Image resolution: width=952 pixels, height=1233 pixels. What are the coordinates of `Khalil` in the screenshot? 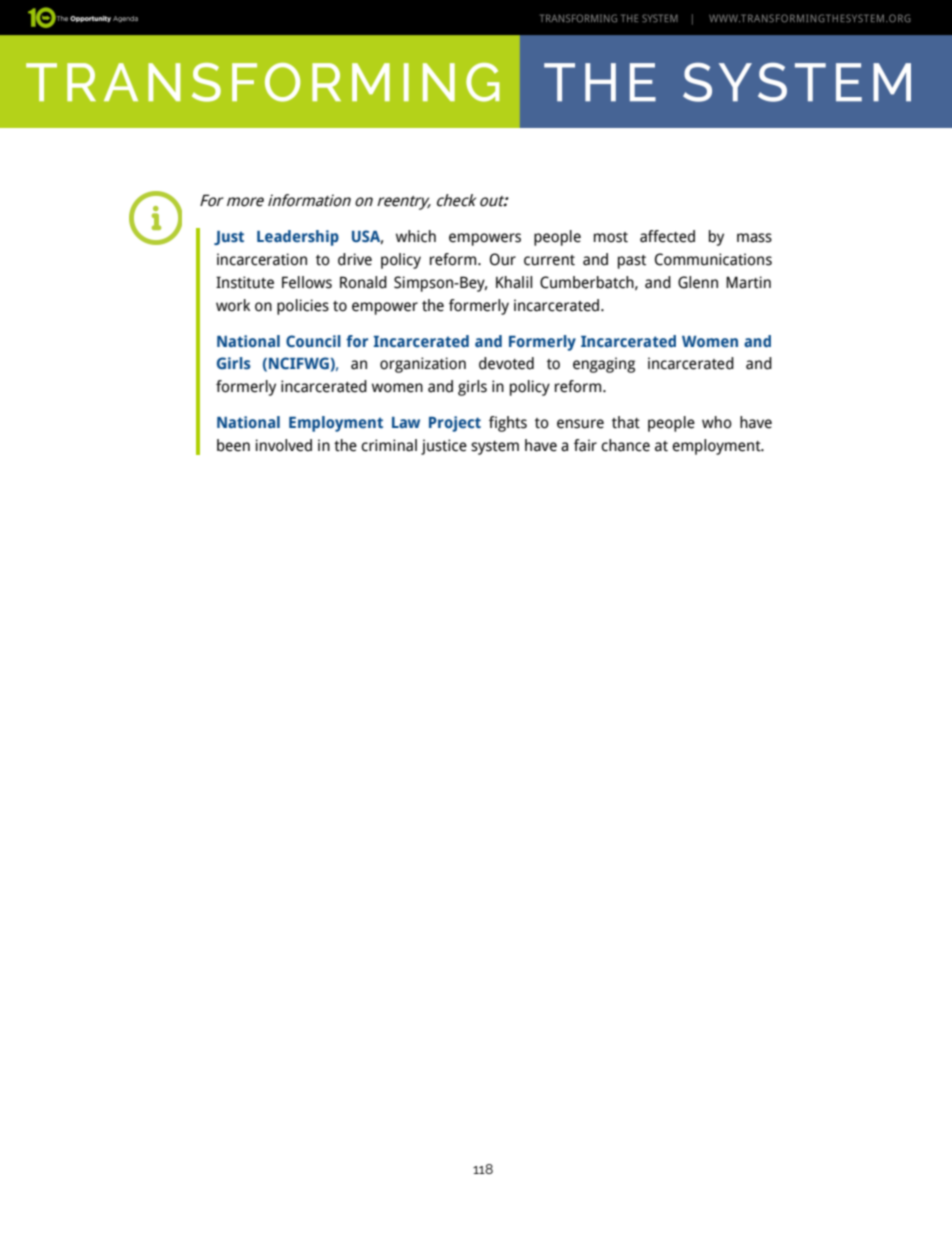 It's located at (514, 282).
